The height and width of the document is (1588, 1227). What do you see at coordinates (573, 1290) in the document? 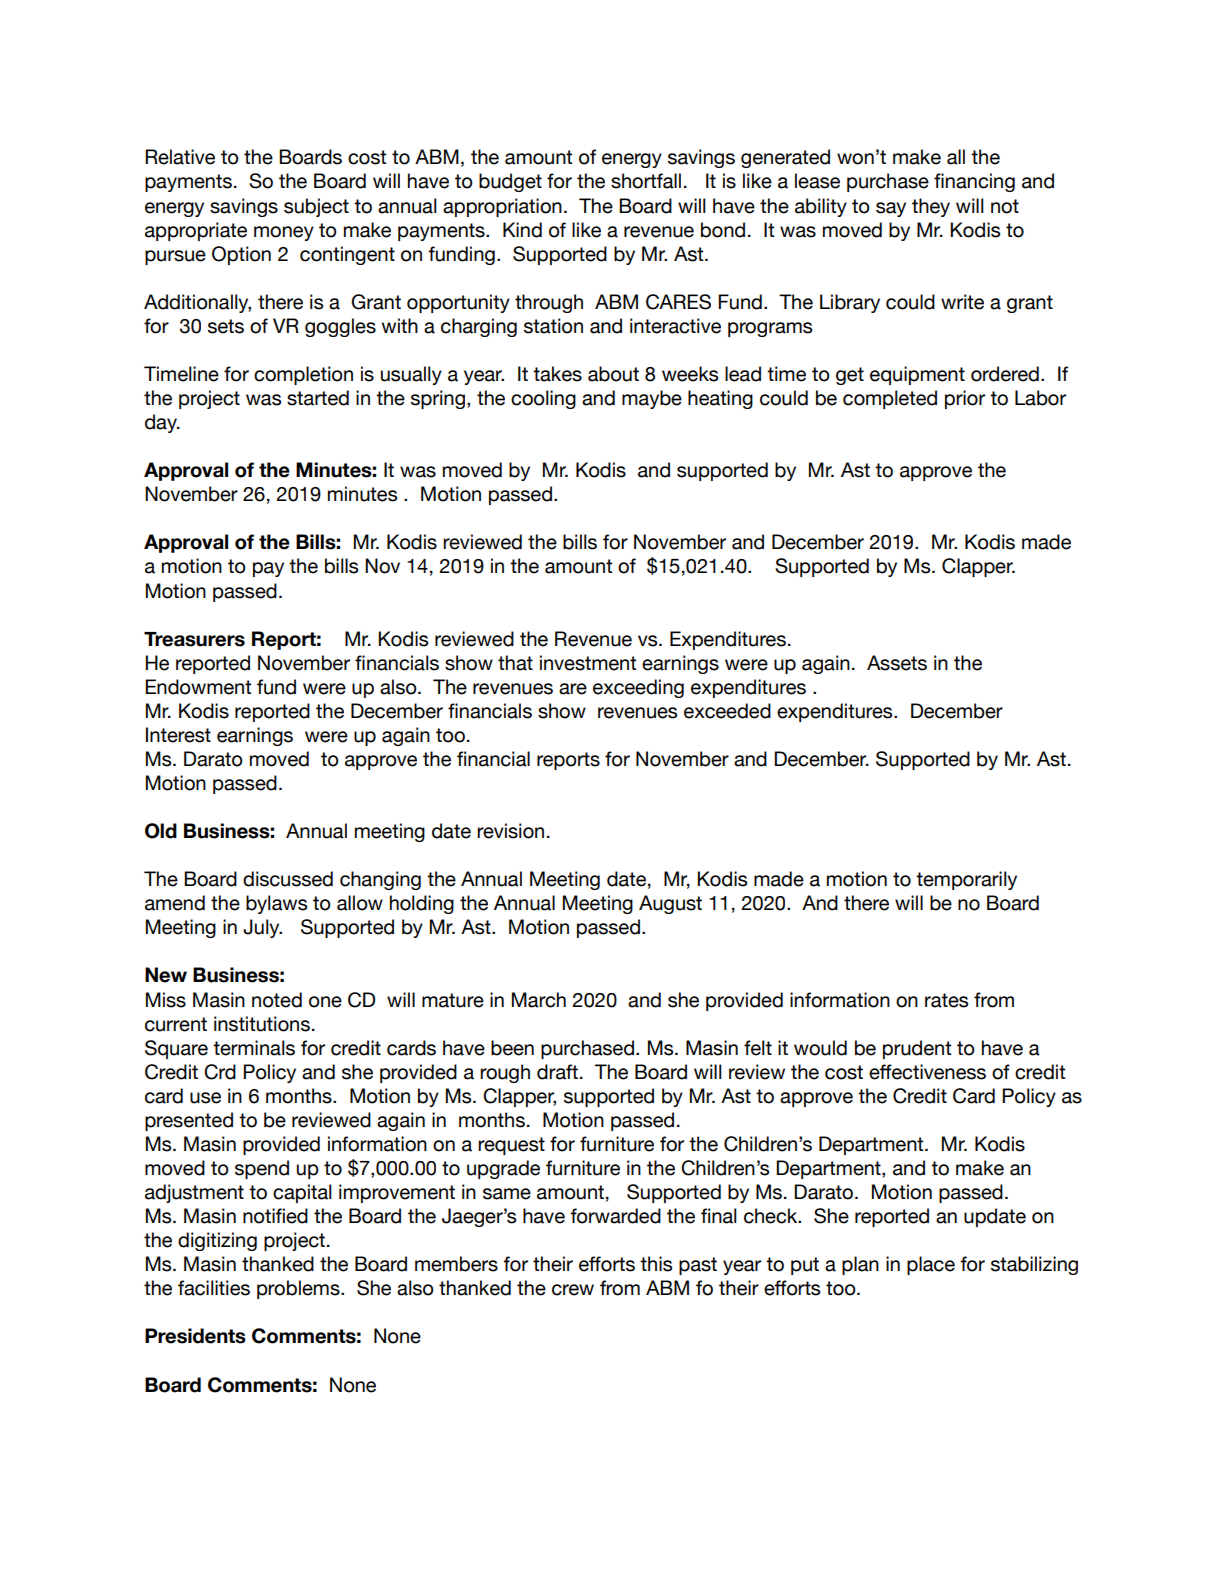
I see `crew` at bounding box center [573, 1290].
